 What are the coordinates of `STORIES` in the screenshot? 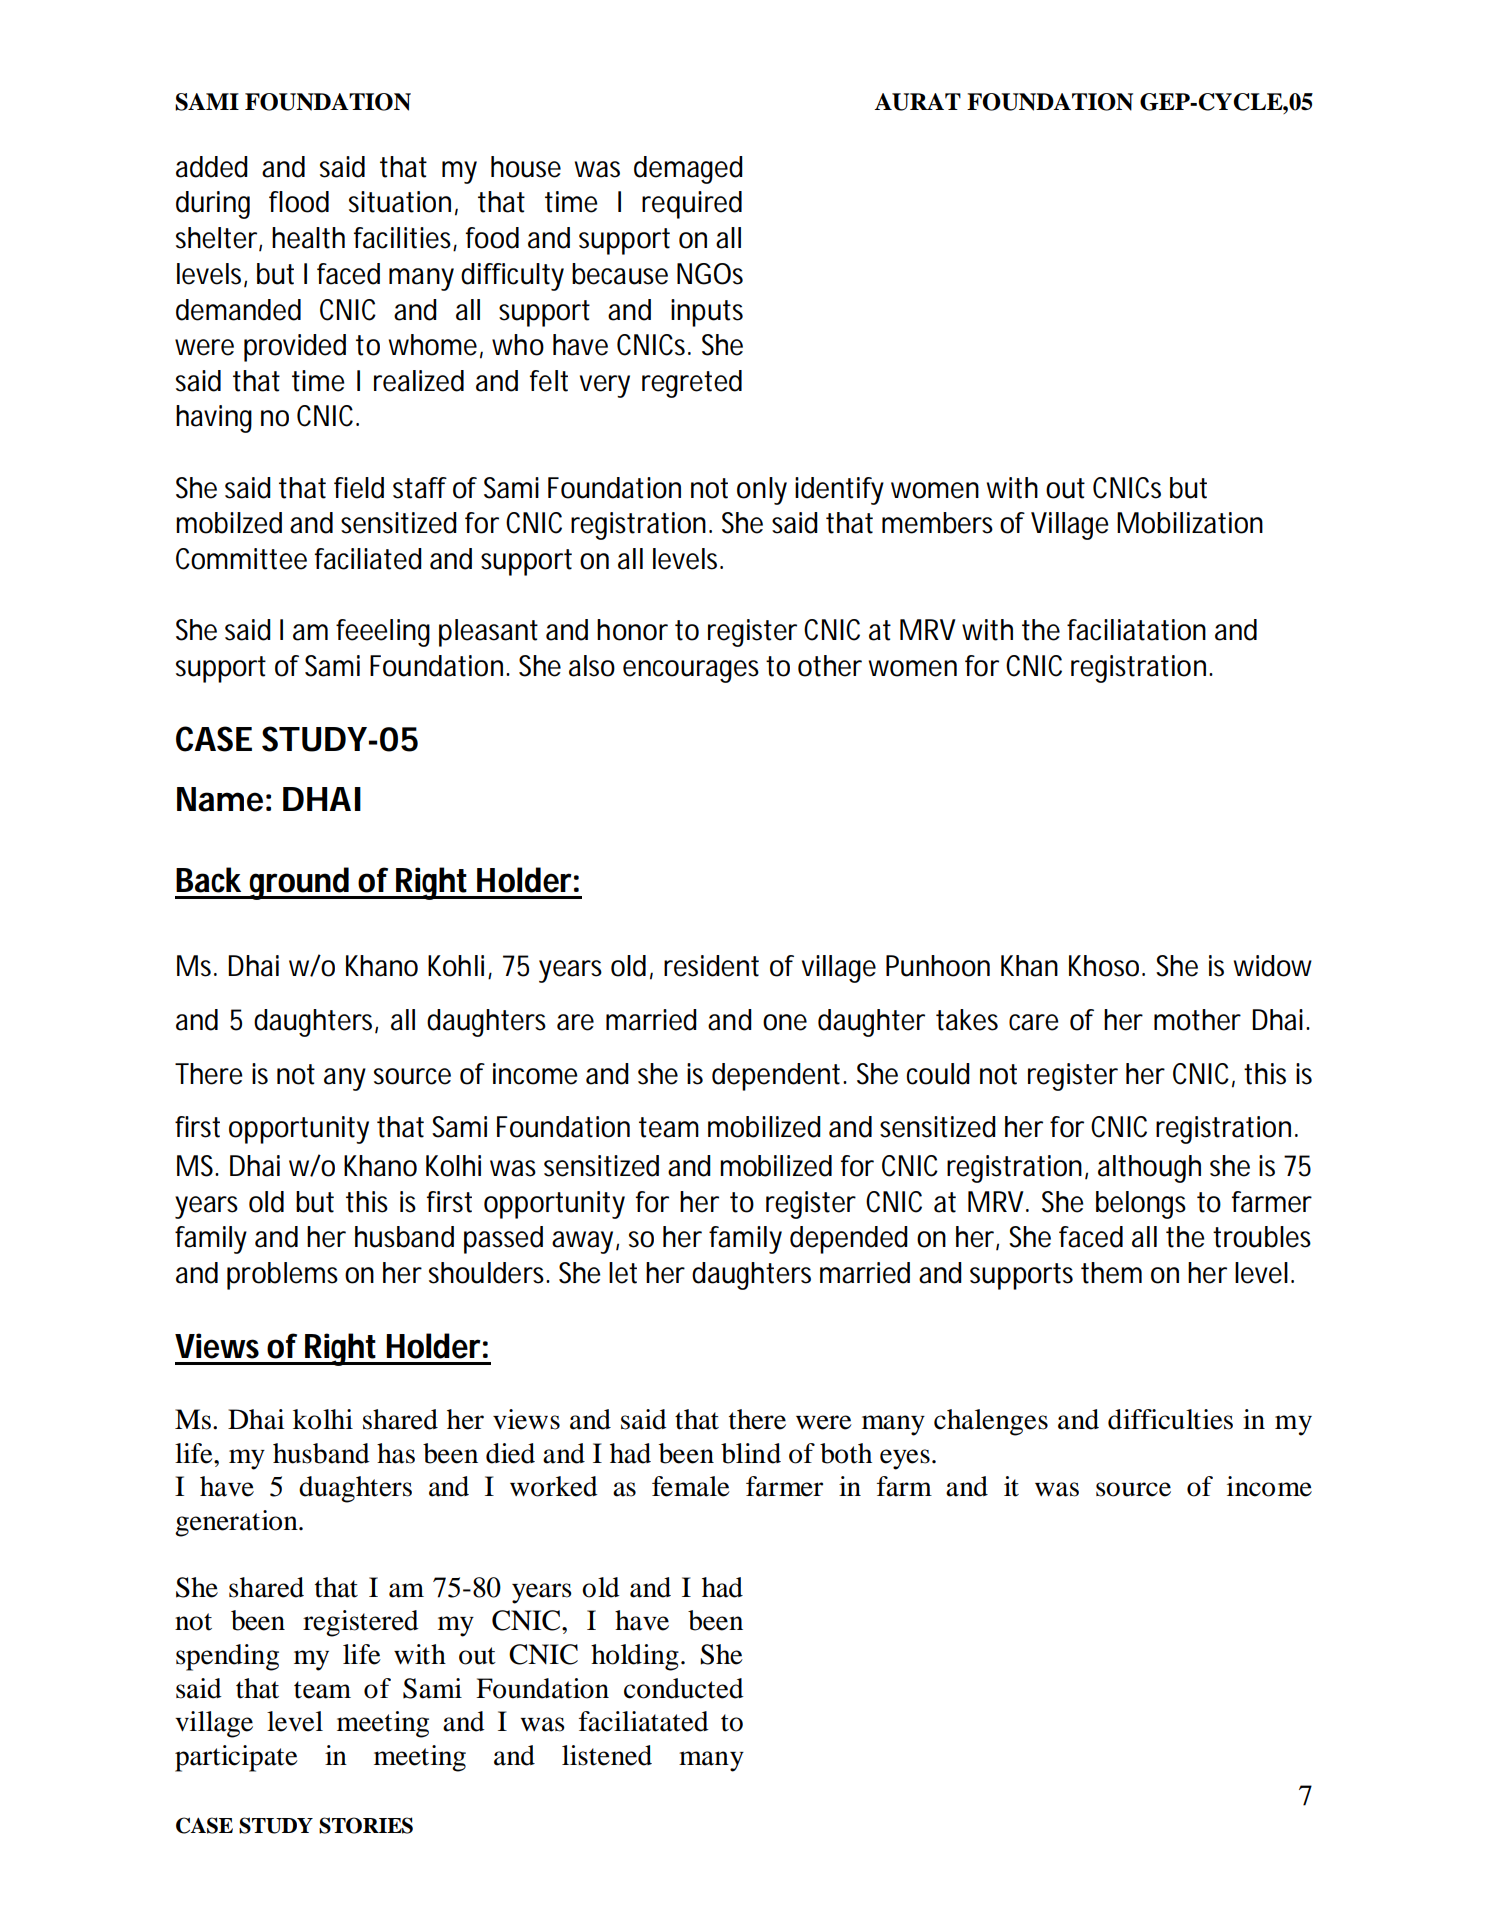 It's located at (366, 1825).
